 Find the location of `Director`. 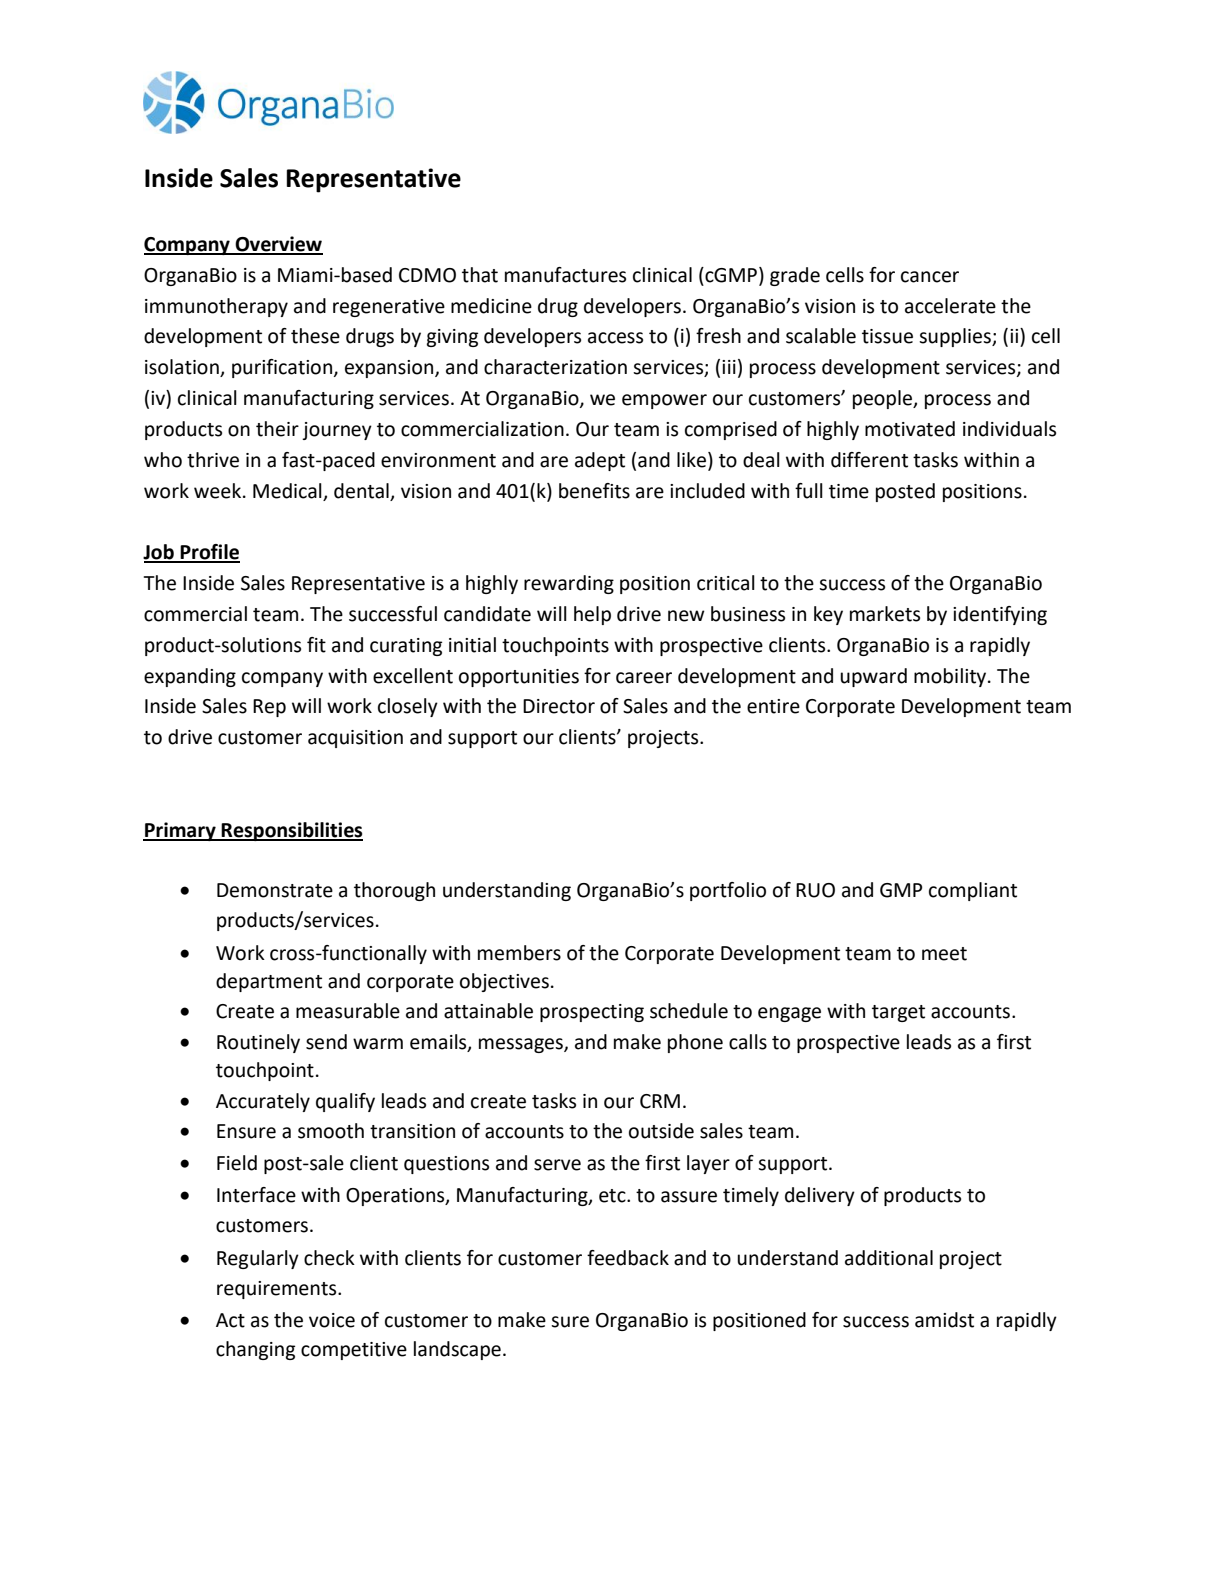

Director is located at coordinates (559, 706).
